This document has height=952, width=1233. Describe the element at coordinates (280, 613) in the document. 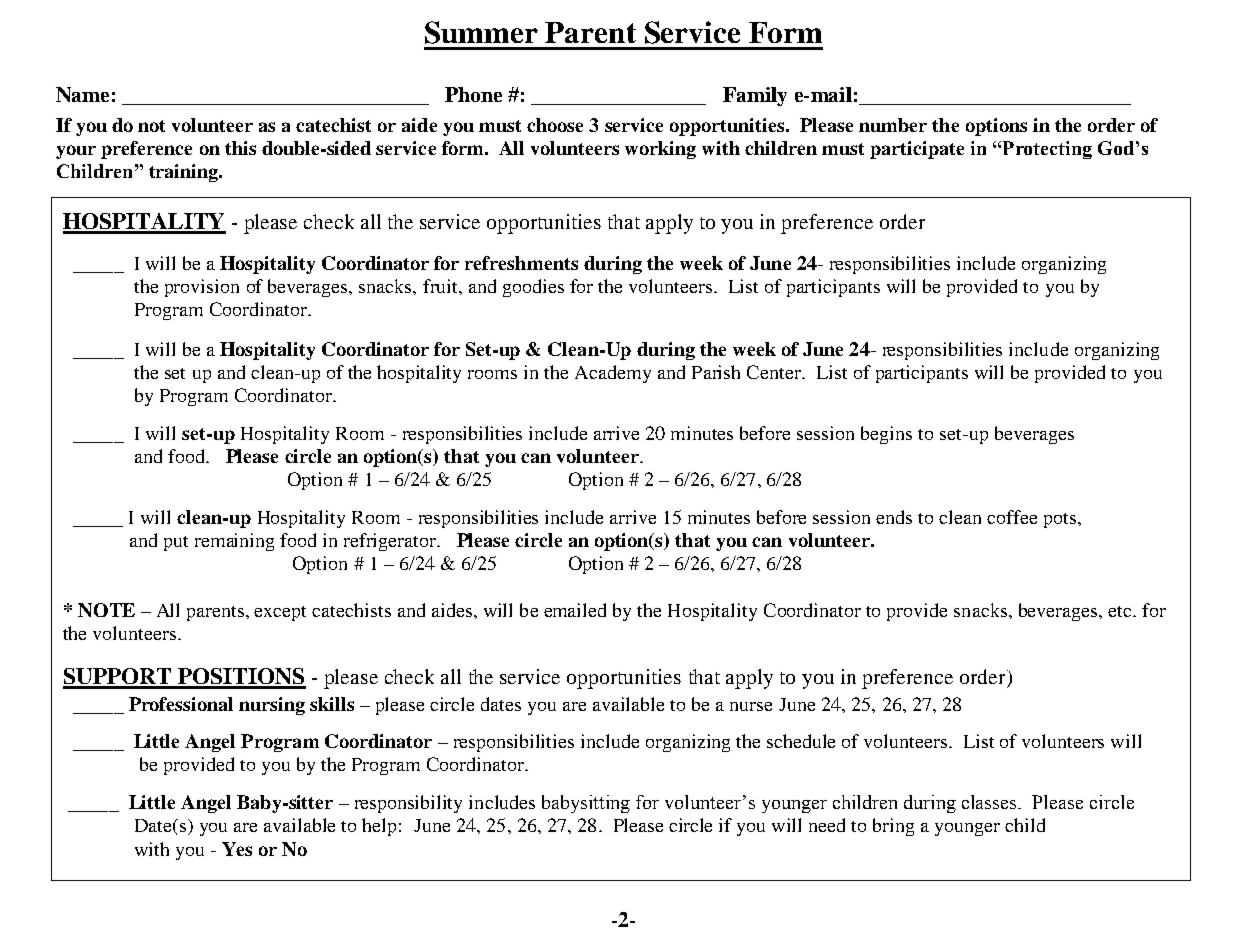

I see `except` at that location.
